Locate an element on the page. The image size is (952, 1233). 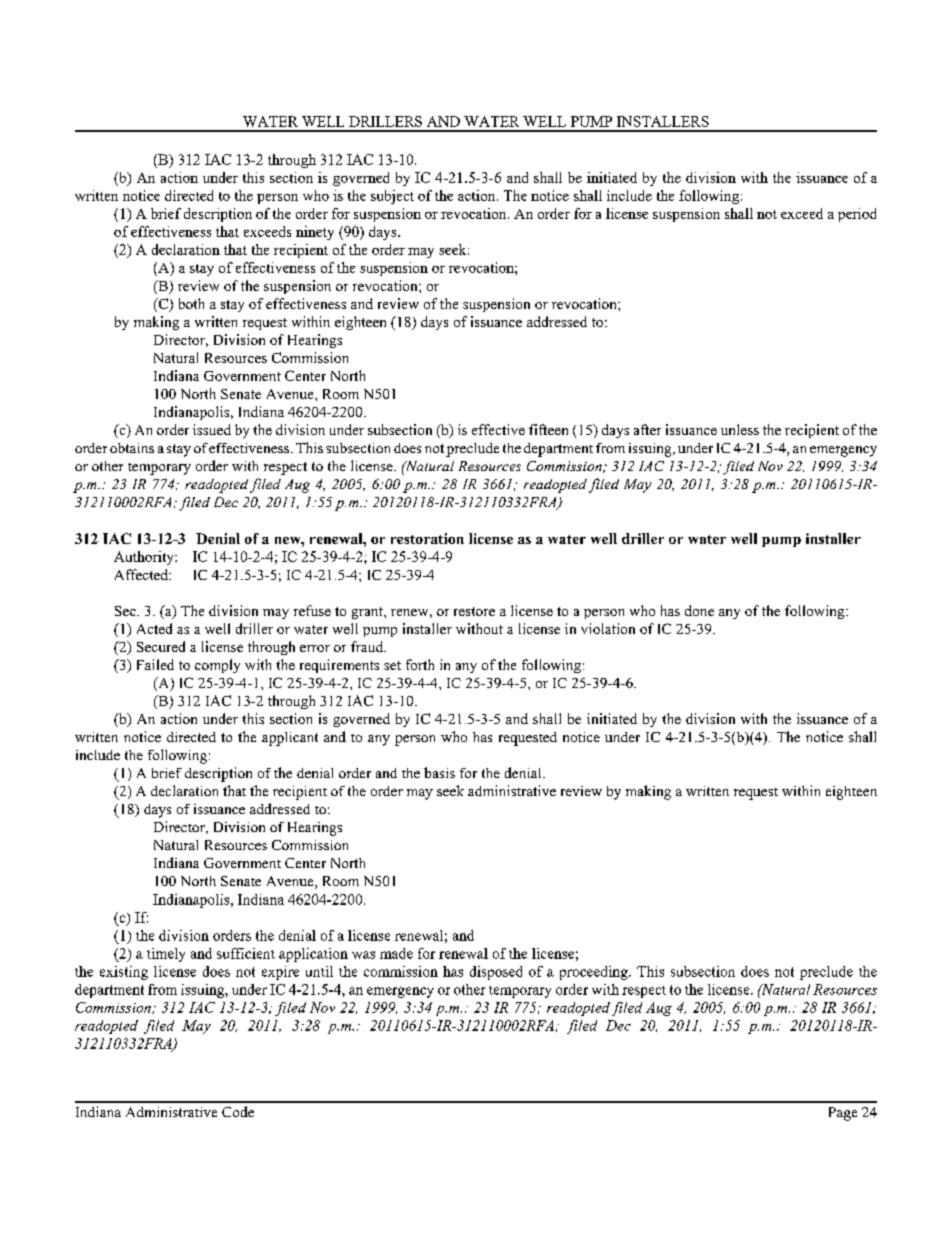
Page is located at coordinates (843, 1114).
